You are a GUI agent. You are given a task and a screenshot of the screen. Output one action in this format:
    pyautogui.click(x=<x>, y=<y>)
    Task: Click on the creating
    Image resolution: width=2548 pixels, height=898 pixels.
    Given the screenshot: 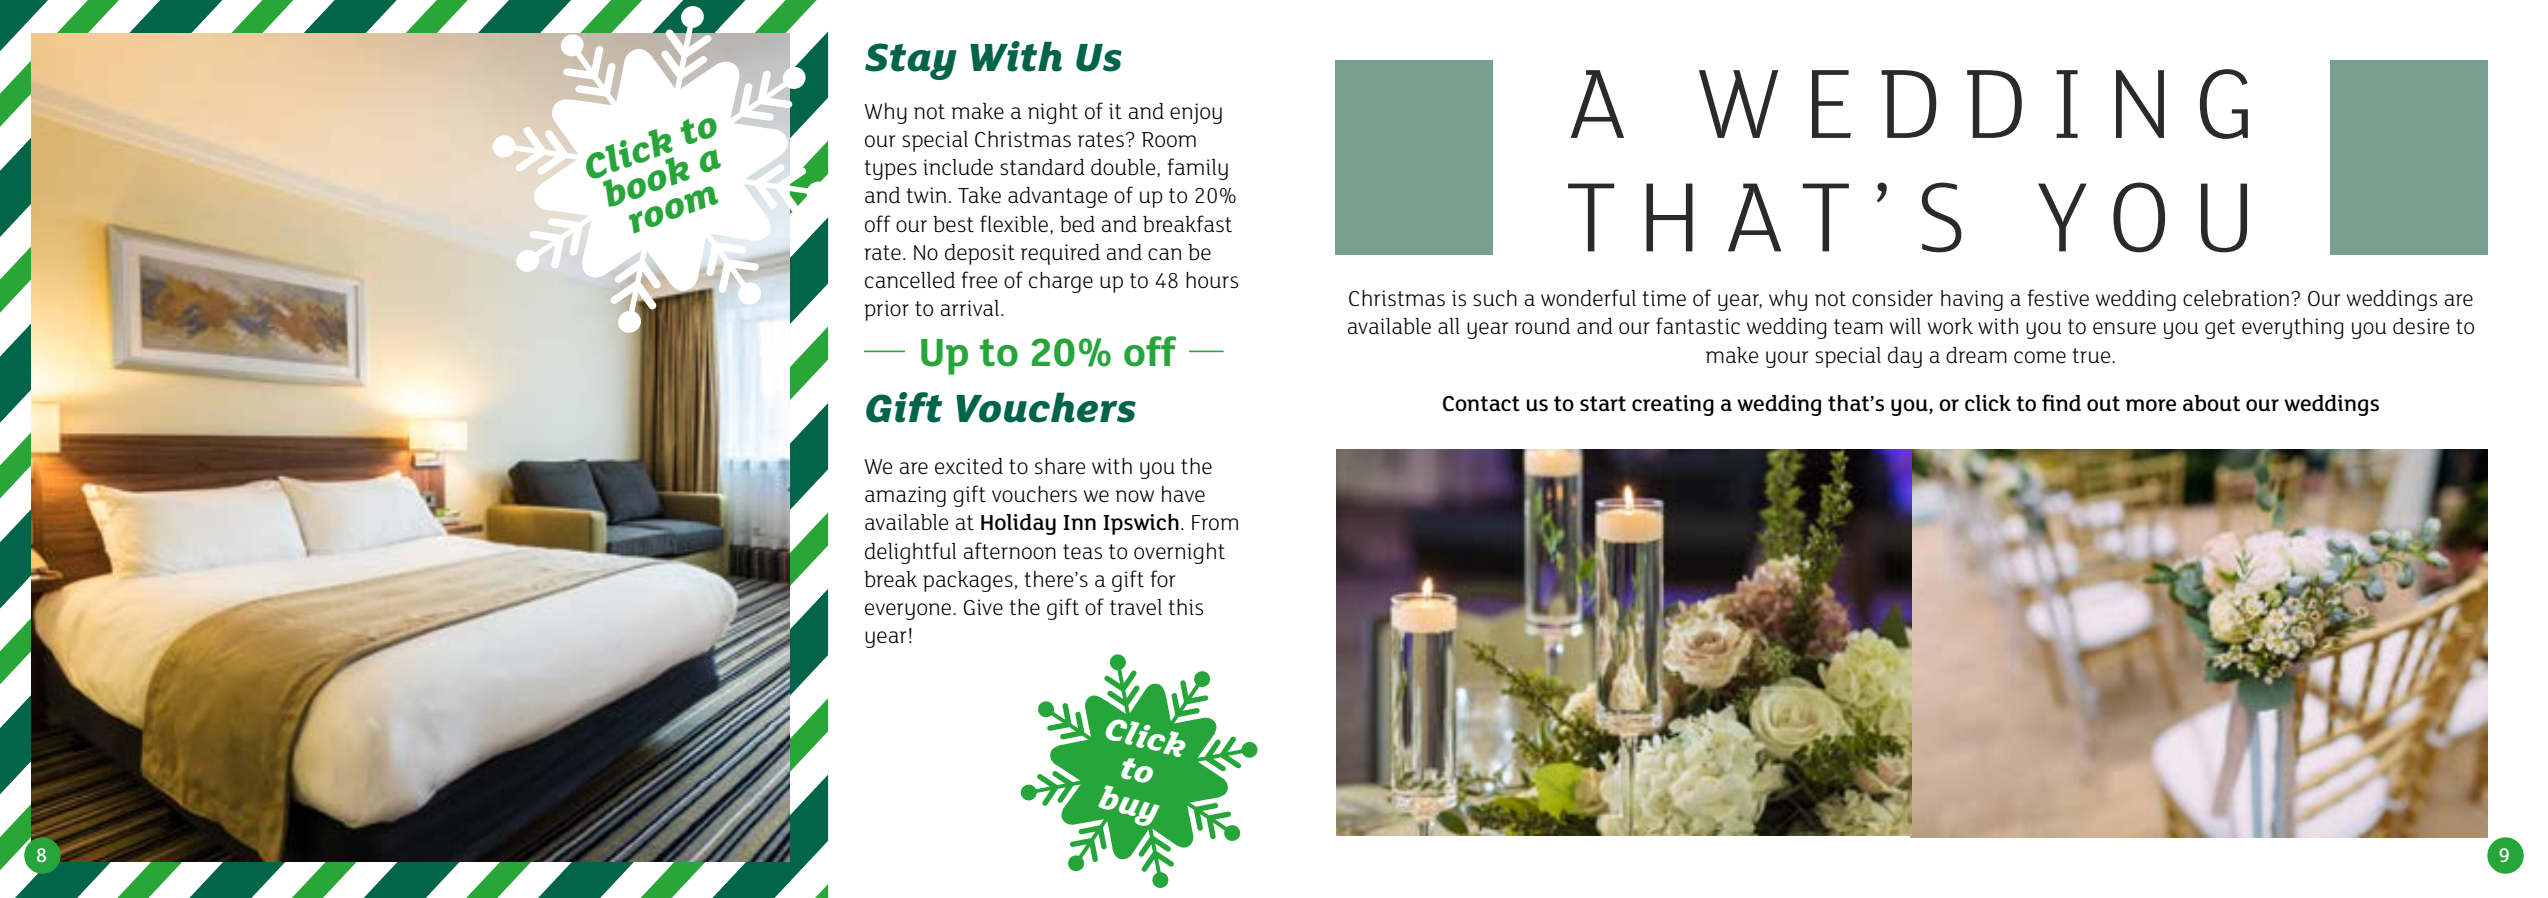 What is the action you would take?
    pyautogui.click(x=1673, y=405)
